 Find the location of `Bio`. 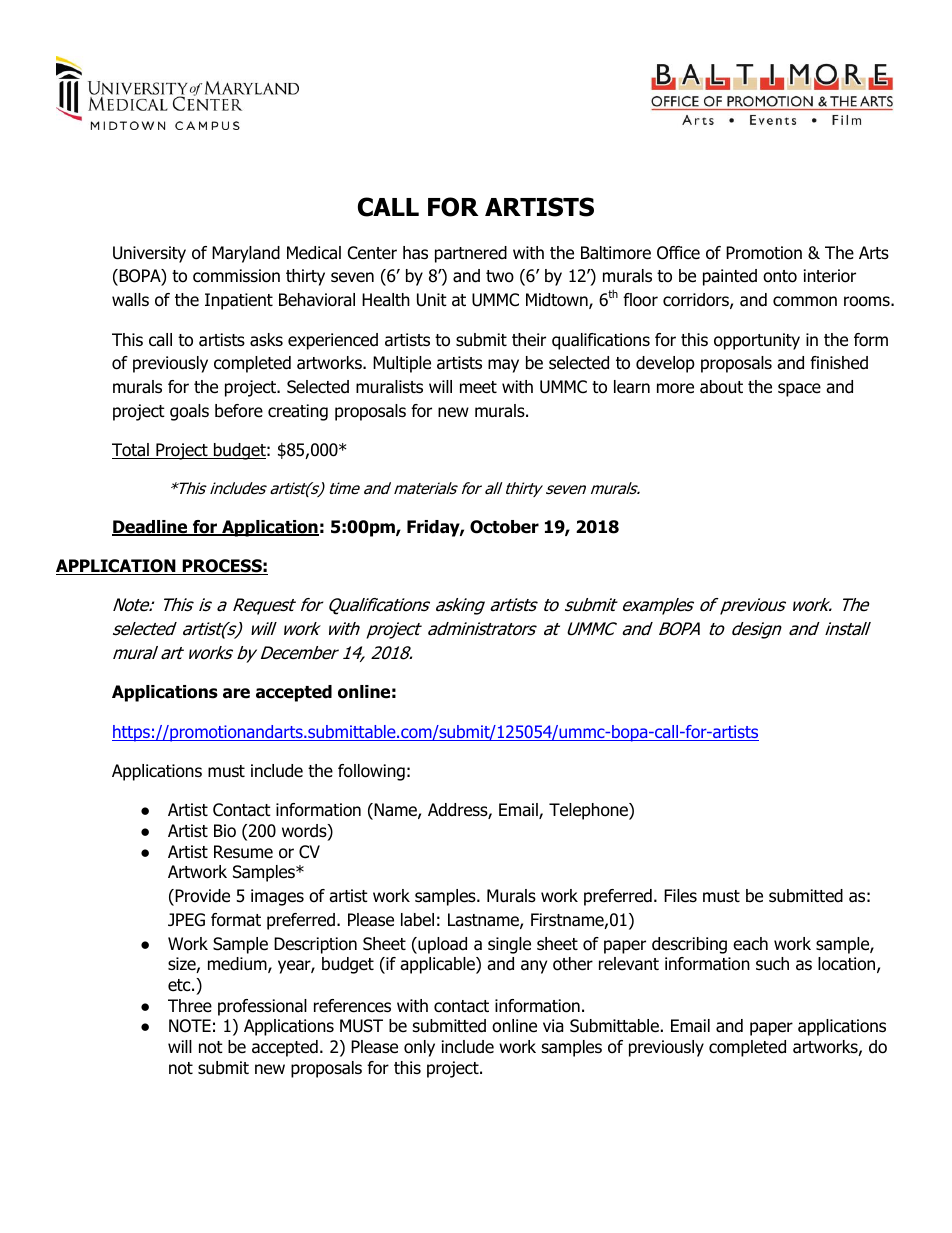

Bio is located at coordinates (225, 831).
